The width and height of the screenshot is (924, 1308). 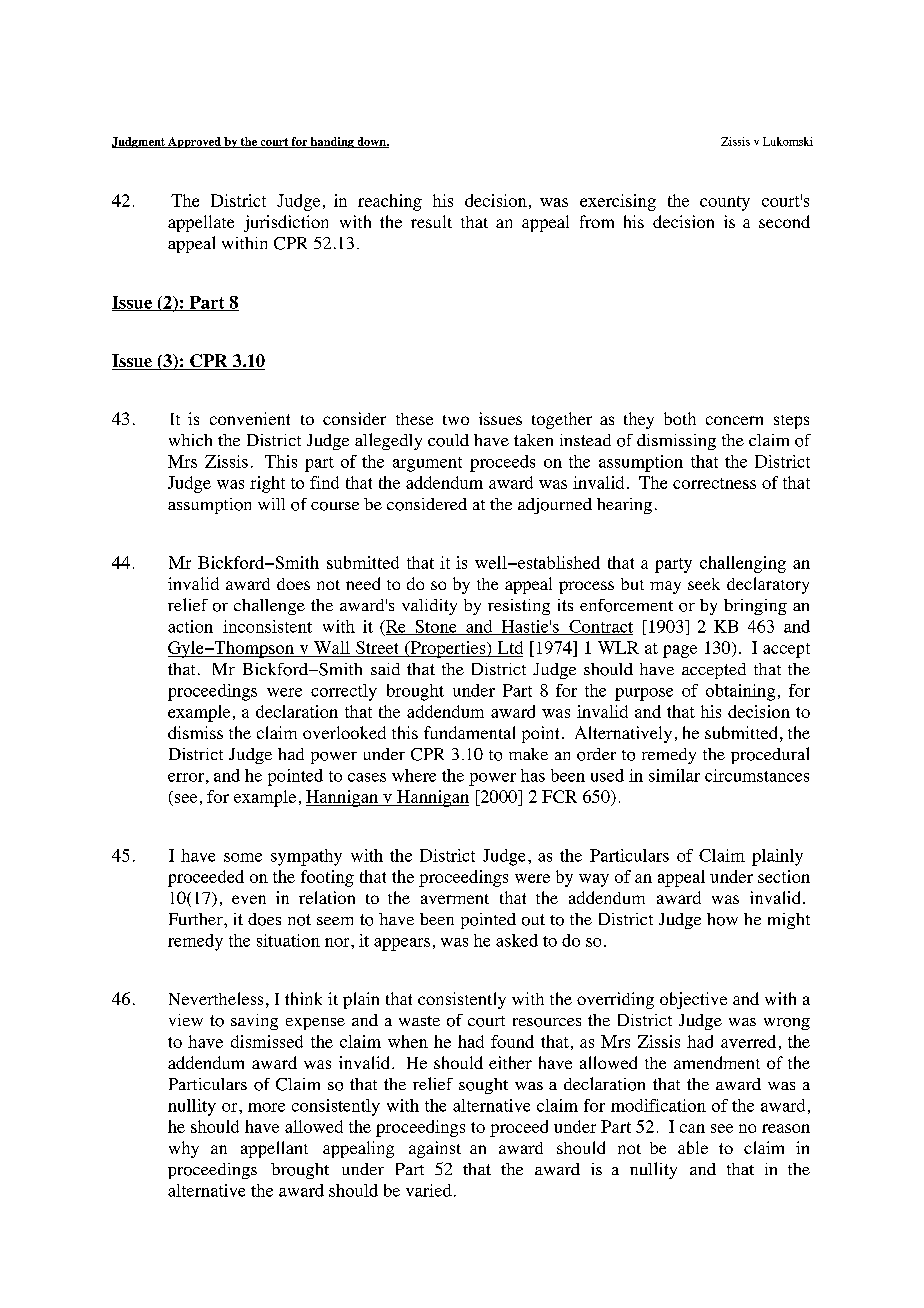 What do you see at coordinates (250, 418) in the screenshot?
I see `convenient` at bounding box center [250, 418].
